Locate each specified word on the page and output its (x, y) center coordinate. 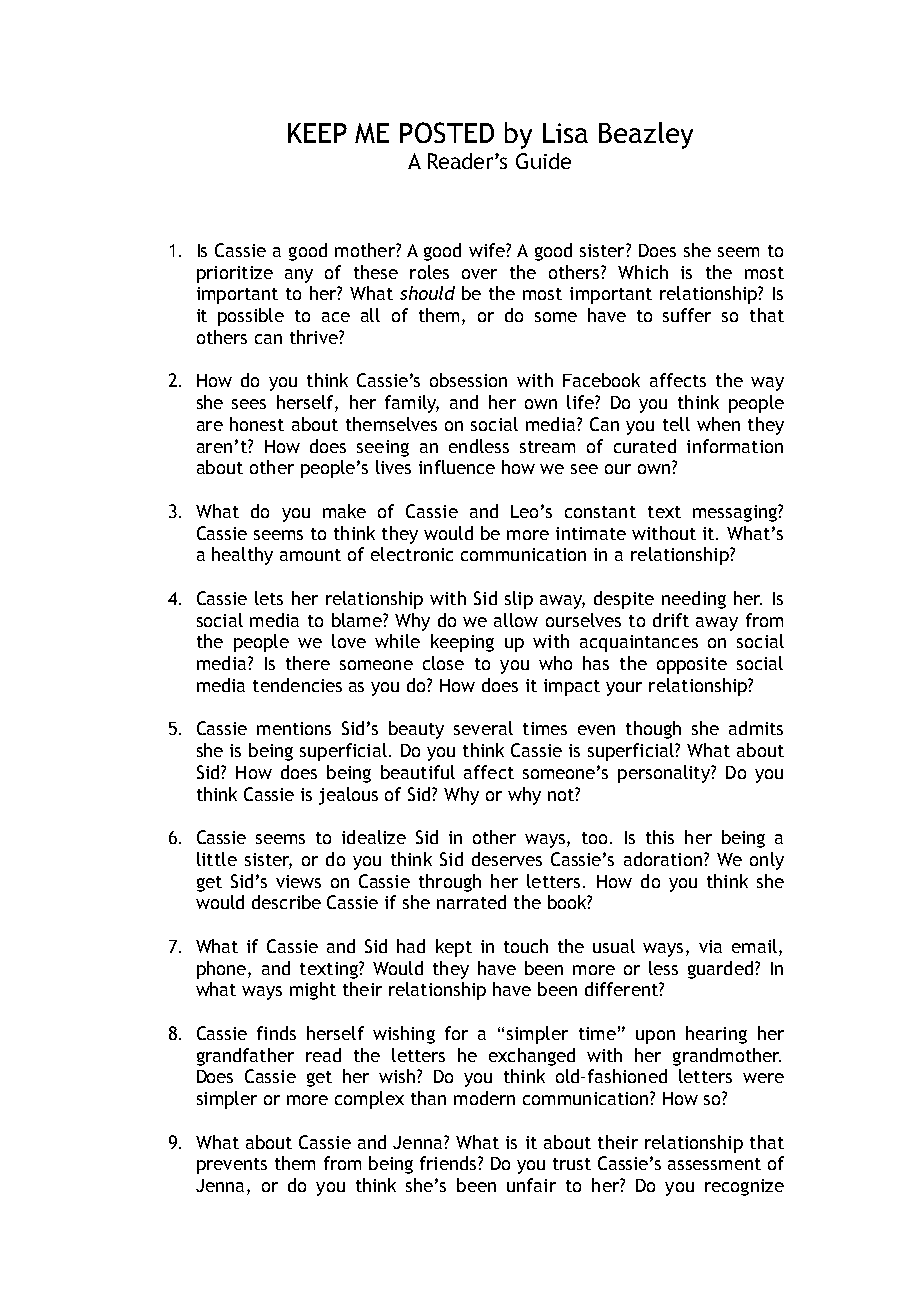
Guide (543, 161)
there (308, 663)
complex (369, 1100)
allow (516, 620)
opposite (692, 665)
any (299, 276)
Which (643, 272)
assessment (714, 1164)
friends (449, 1163)
